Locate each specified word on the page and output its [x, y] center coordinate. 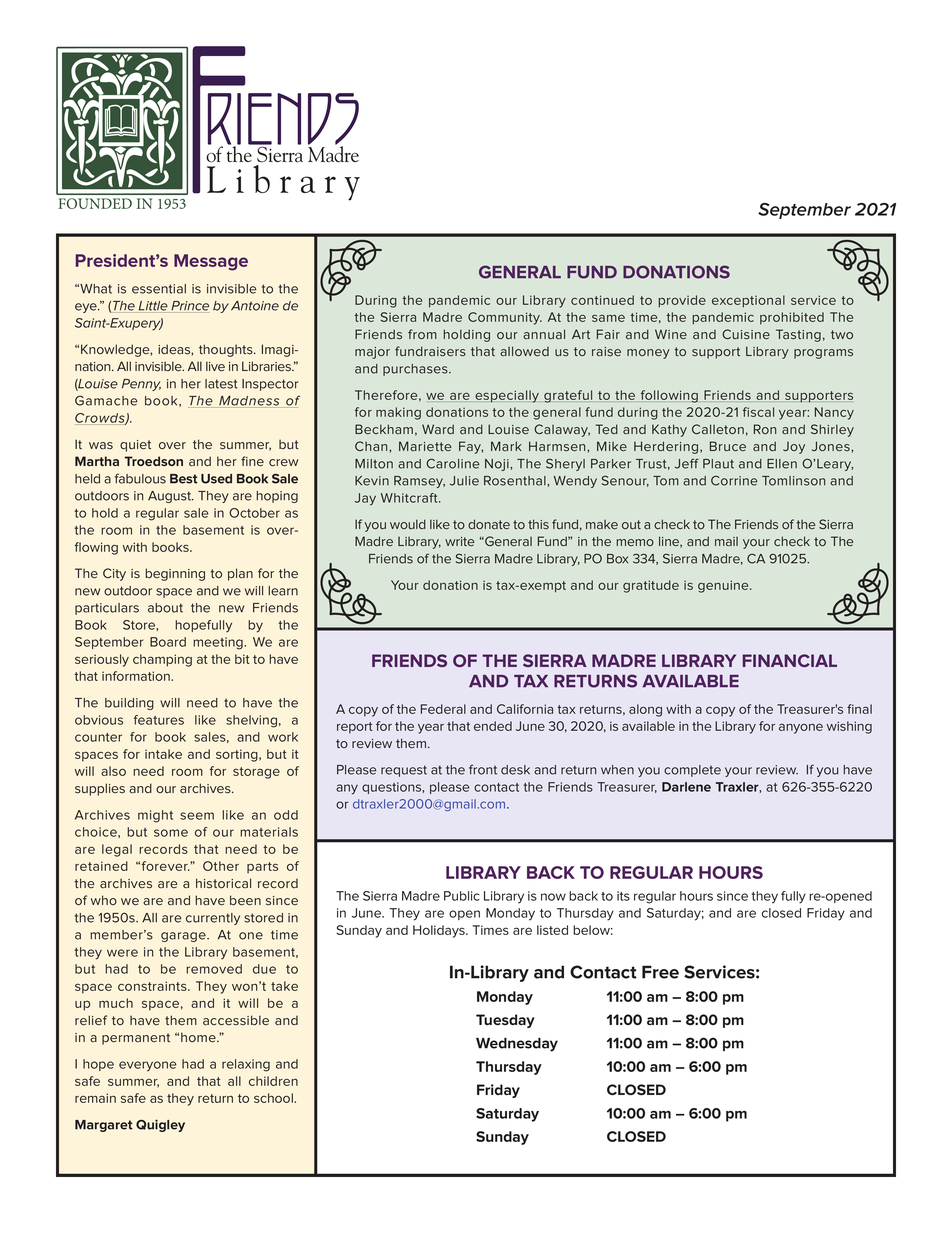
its [623, 896]
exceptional [748, 301]
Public [462, 896]
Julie [464, 481]
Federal [443, 709]
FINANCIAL [790, 660]
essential [159, 289]
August [171, 497]
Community [505, 318]
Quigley [160, 1125]
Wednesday [517, 1045]
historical [223, 883]
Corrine [734, 480]
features [159, 720]
